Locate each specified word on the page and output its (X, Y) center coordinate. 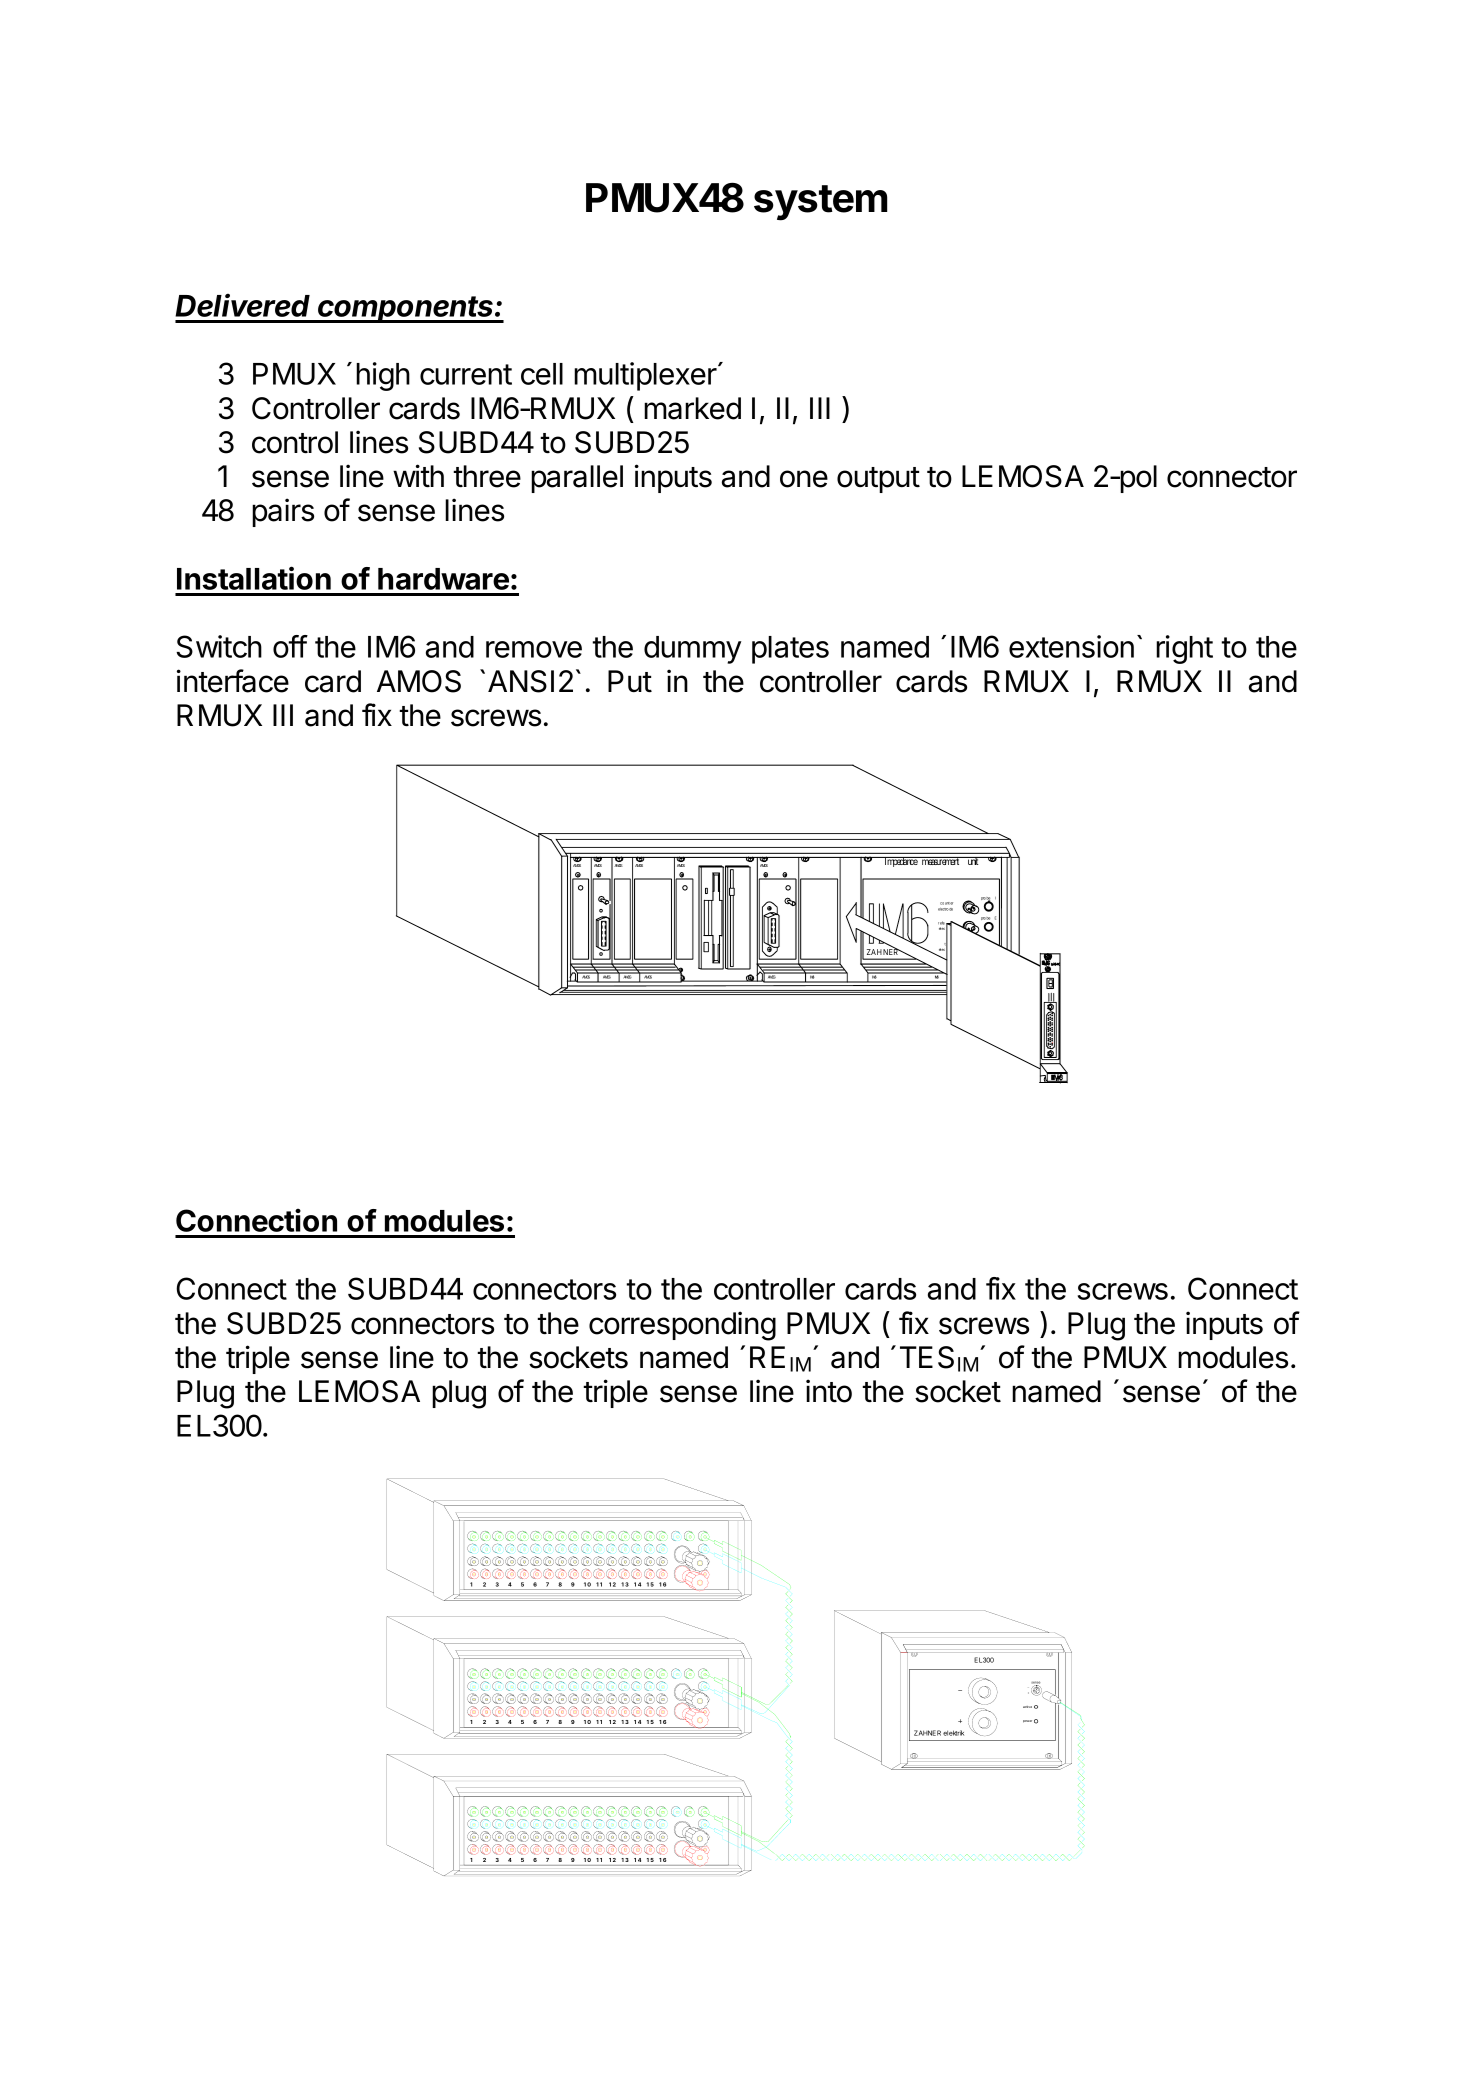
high (383, 376)
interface (233, 681)
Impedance (901, 862)
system (820, 203)
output (878, 480)
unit (973, 861)
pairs (283, 512)
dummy (692, 650)
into (829, 1391)
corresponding (682, 1326)
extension (1071, 646)
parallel (577, 479)
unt (948, 903)
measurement (940, 861)
